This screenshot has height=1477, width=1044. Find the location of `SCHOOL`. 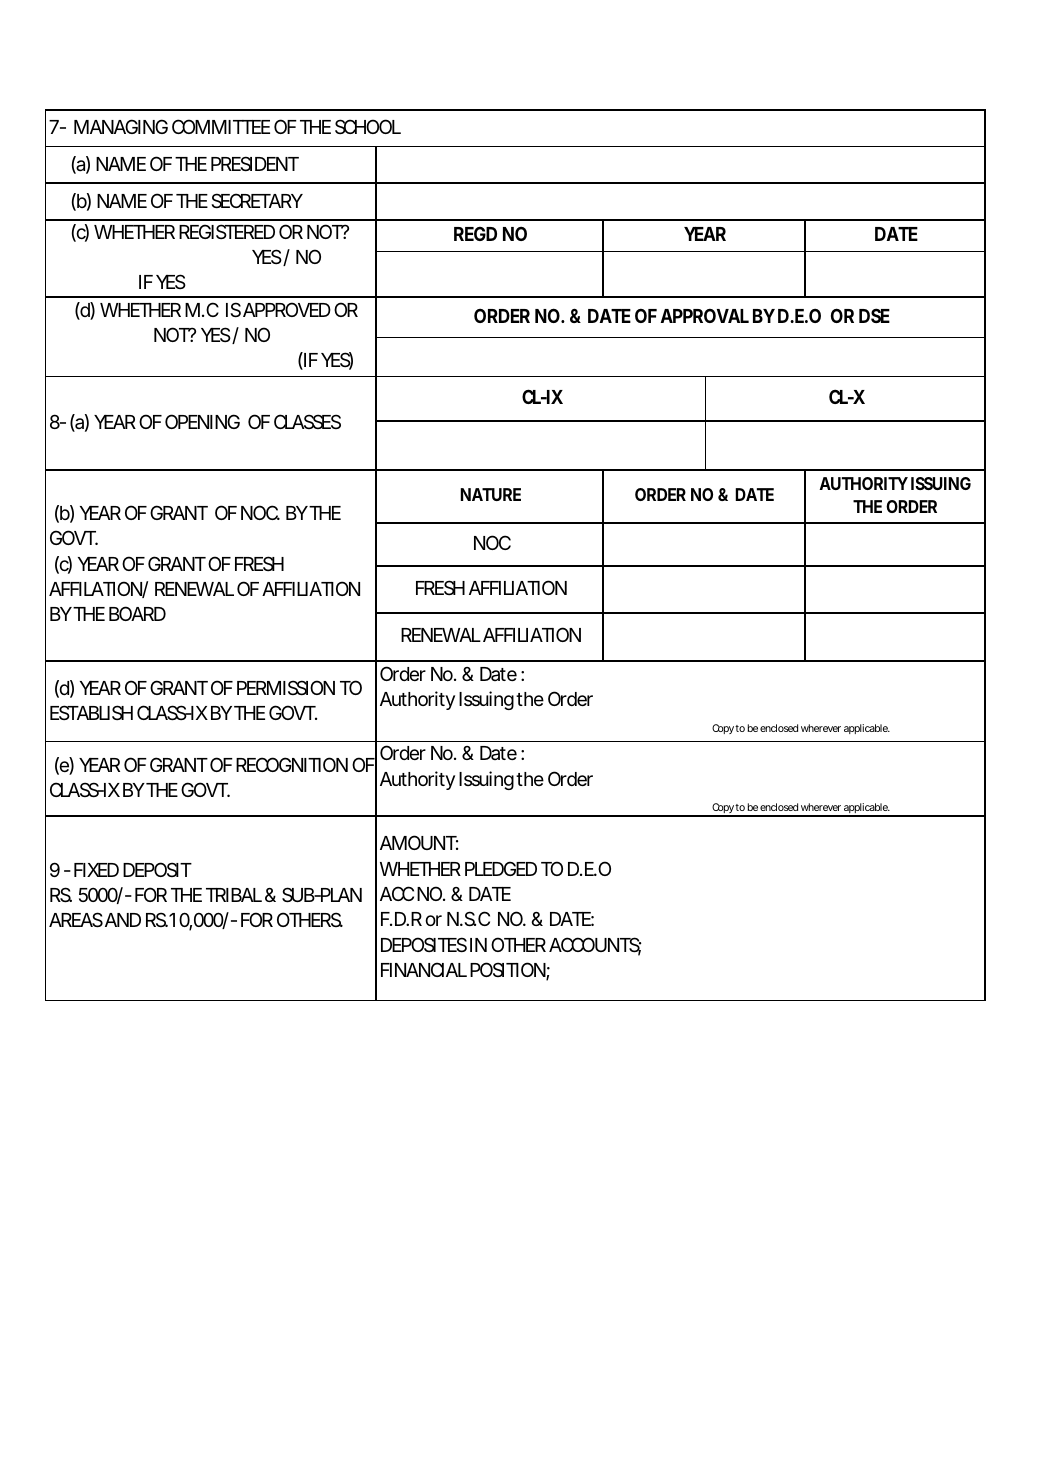

SCHOOL is located at coordinates (368, 126).
